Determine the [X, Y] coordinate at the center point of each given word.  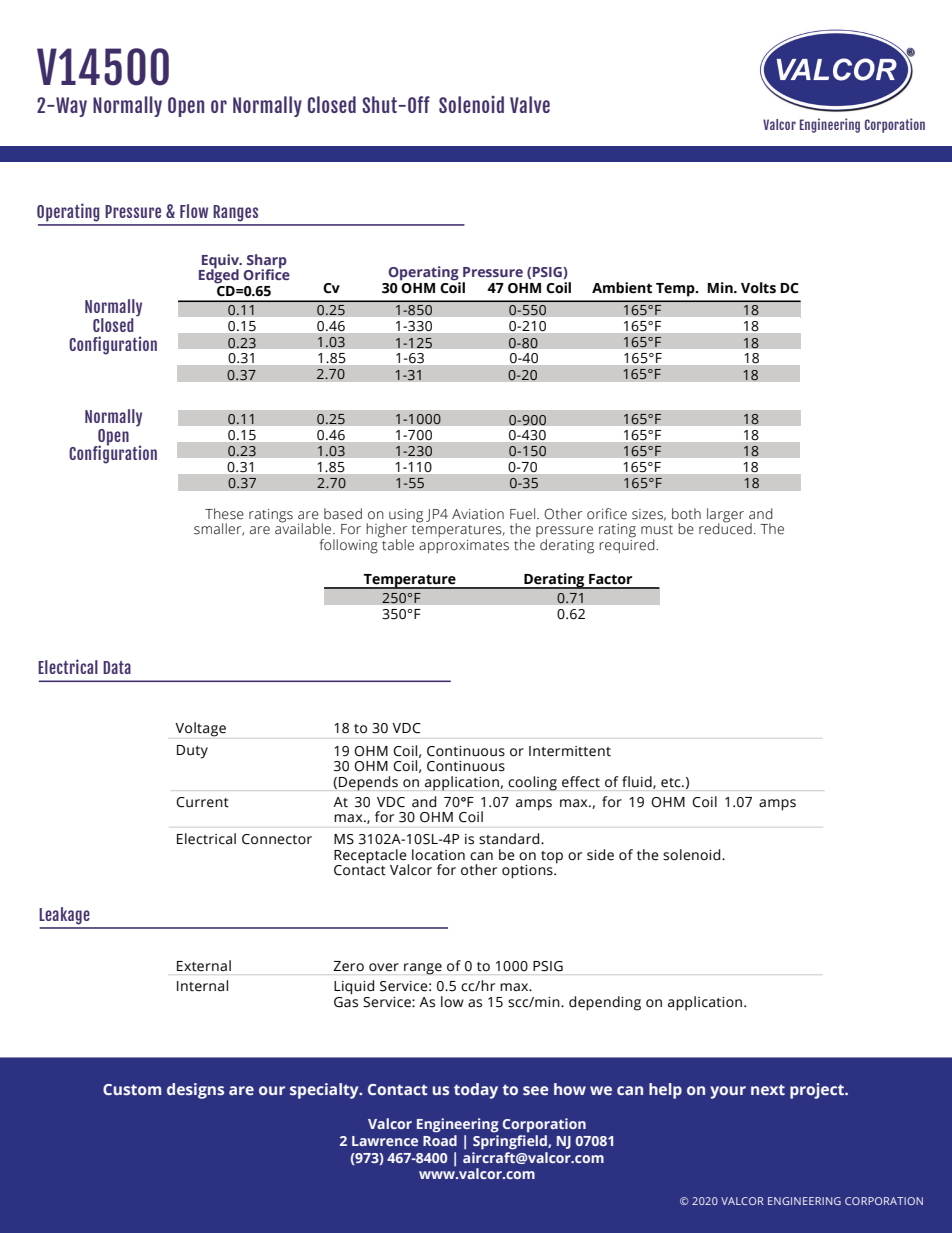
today [476, 1091]
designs [195, 1091]
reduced [725, 528]
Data [117, 667]
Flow [194, 211]
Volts [758, 288]
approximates [464, 546]
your [728, 1092]
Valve [530, 104]
